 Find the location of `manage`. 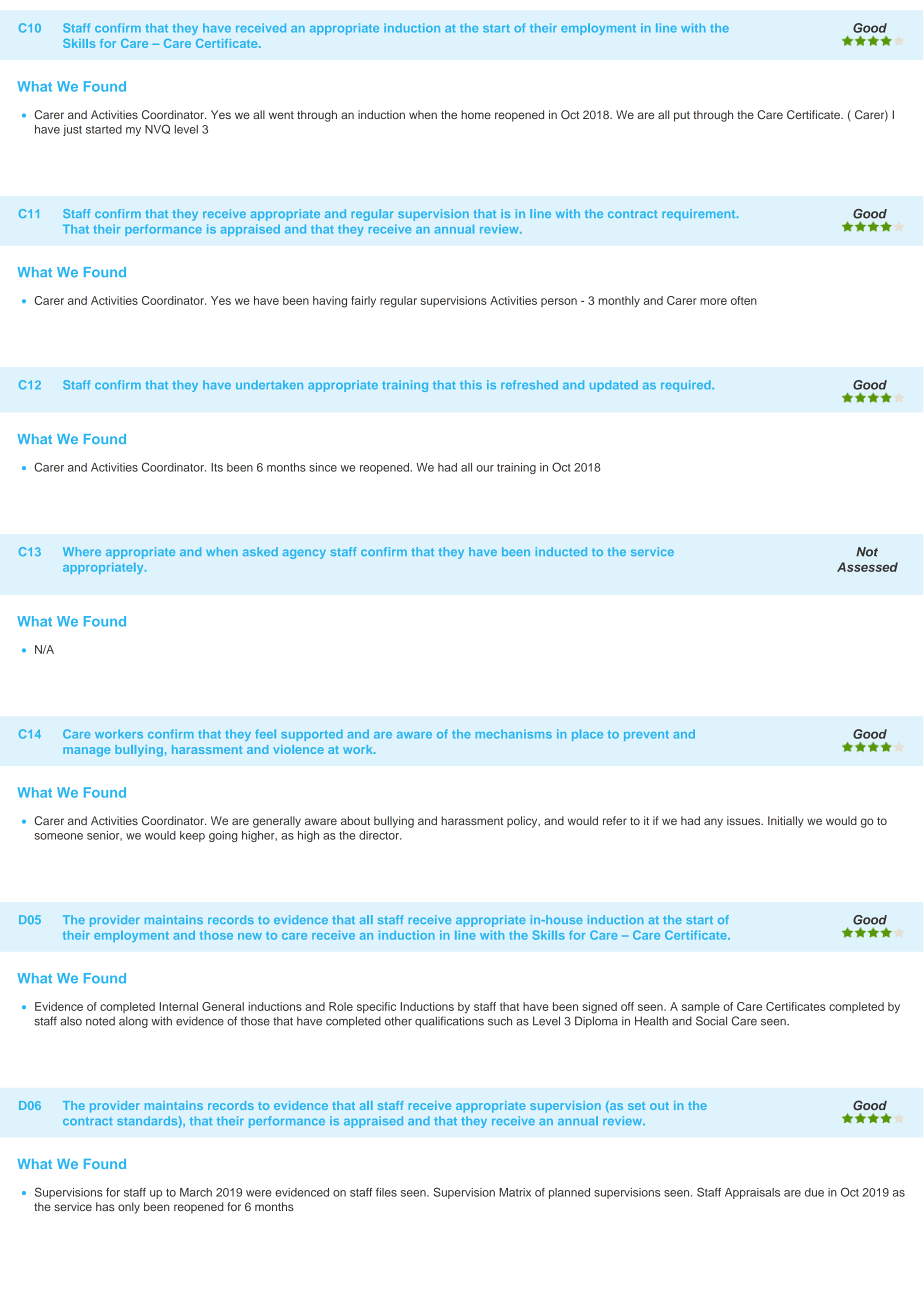

manage is located at coordinates (86, 752).
